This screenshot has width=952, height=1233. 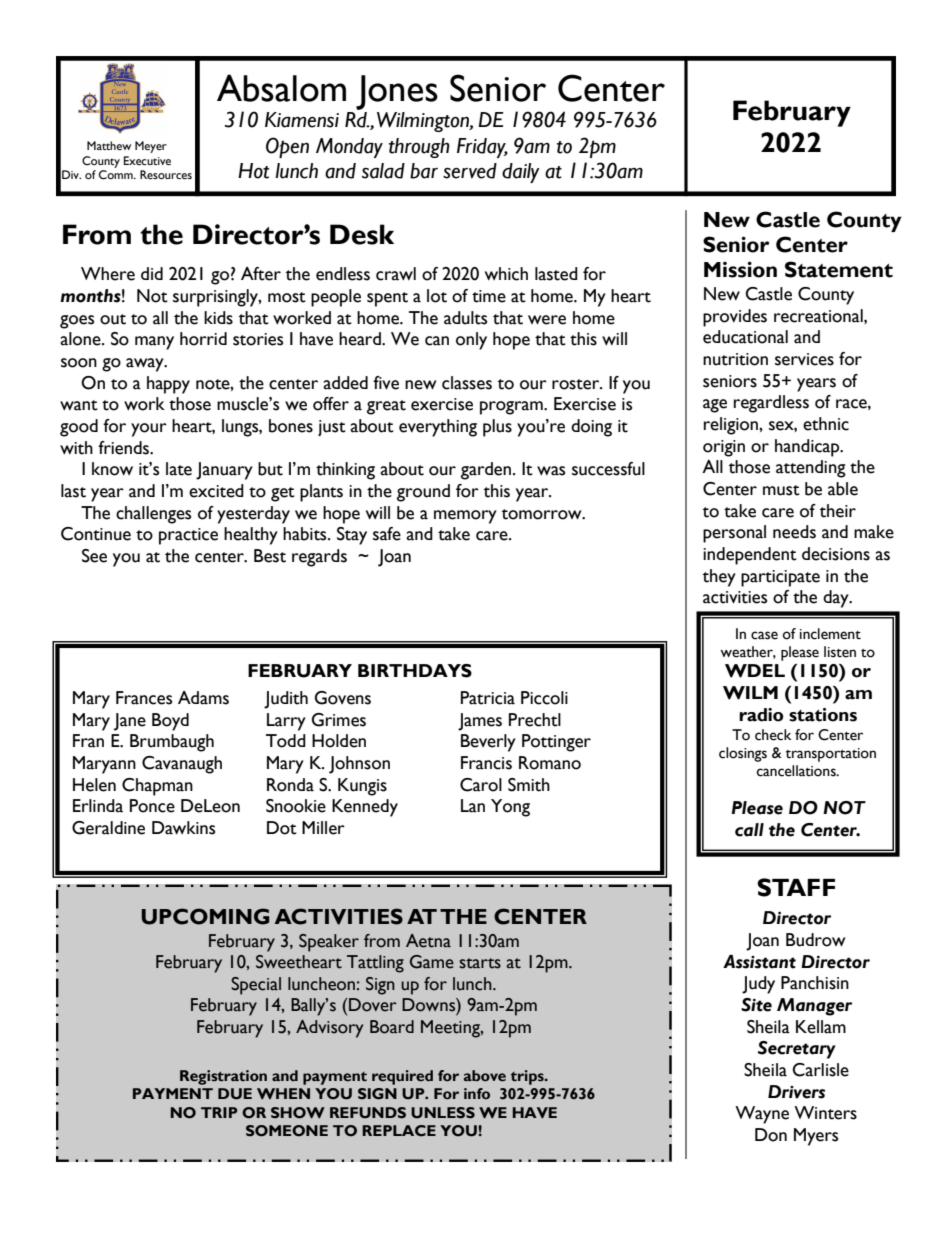 What do you see at coordinates (235, 1094) in the screenshot?
I see `DUE` at bounding box center [235, 1094].
